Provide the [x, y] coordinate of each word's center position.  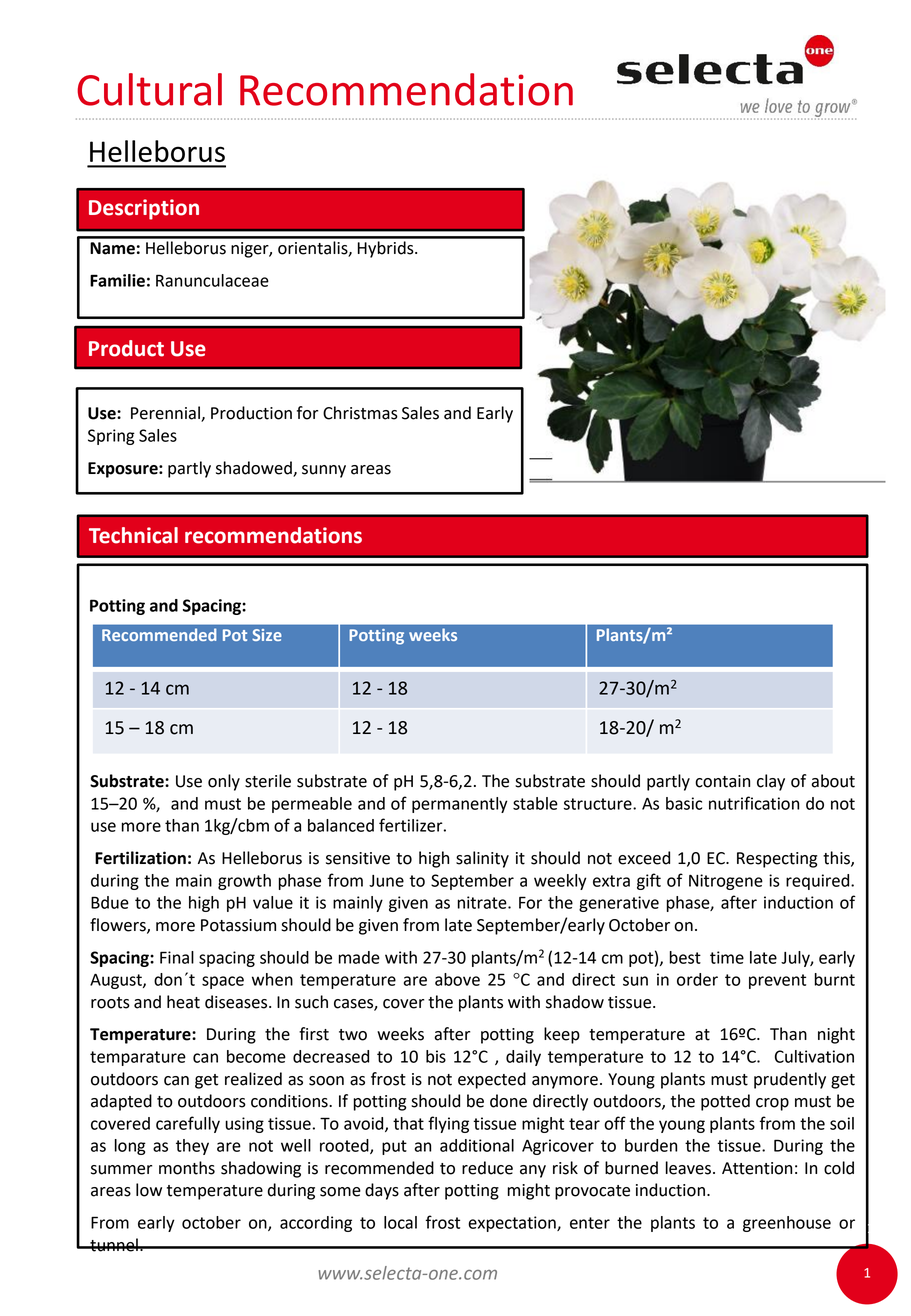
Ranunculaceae [212, 280]
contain [722, 781]
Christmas [360, 413]
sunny [324, 471]
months [187, 1168]
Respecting [777, 860]
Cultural [149, 89]
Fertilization [140, 858]
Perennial [166, 414]
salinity [482, 859]
